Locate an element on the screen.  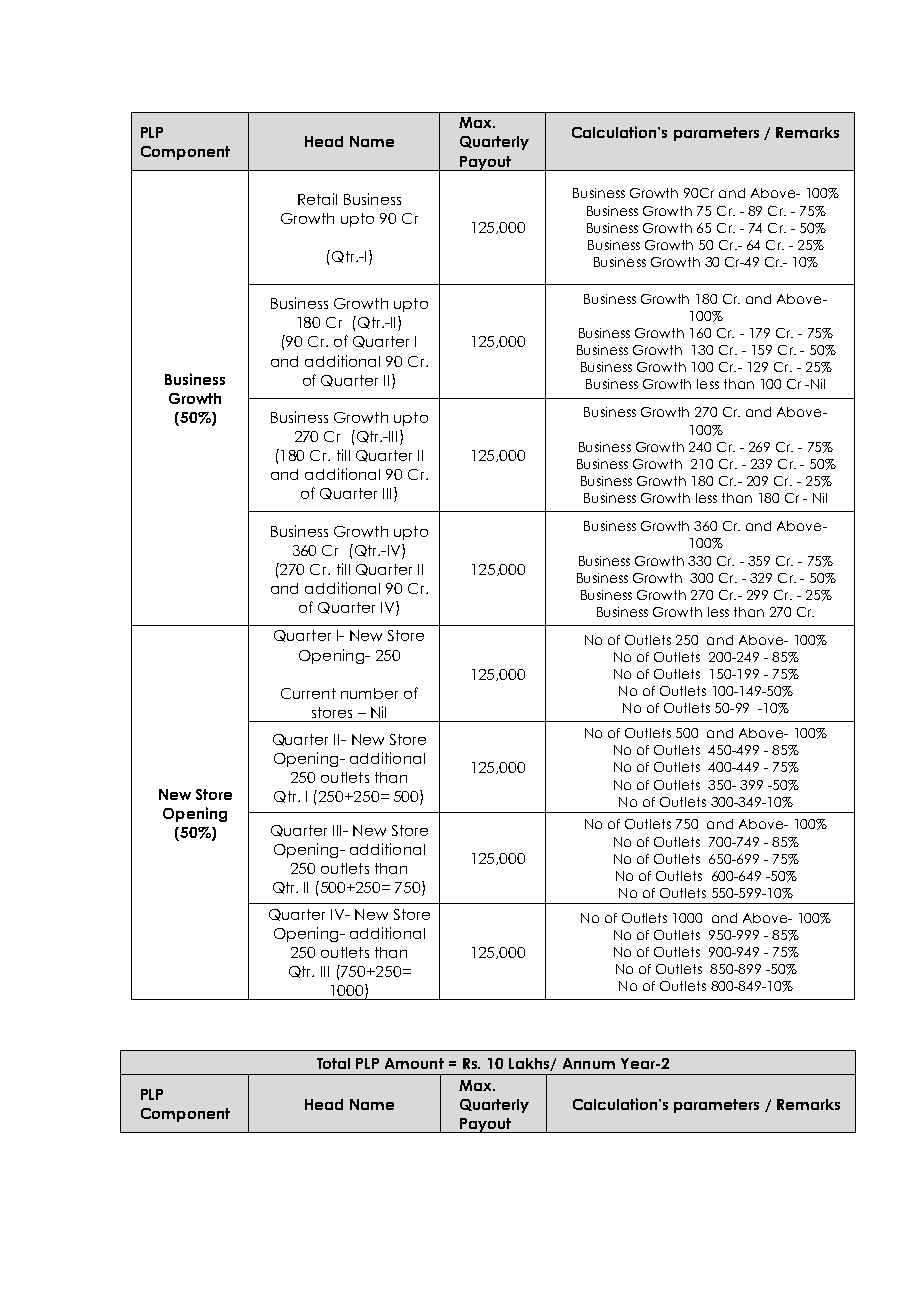
Amount is located at coordinates (414, 1063).
